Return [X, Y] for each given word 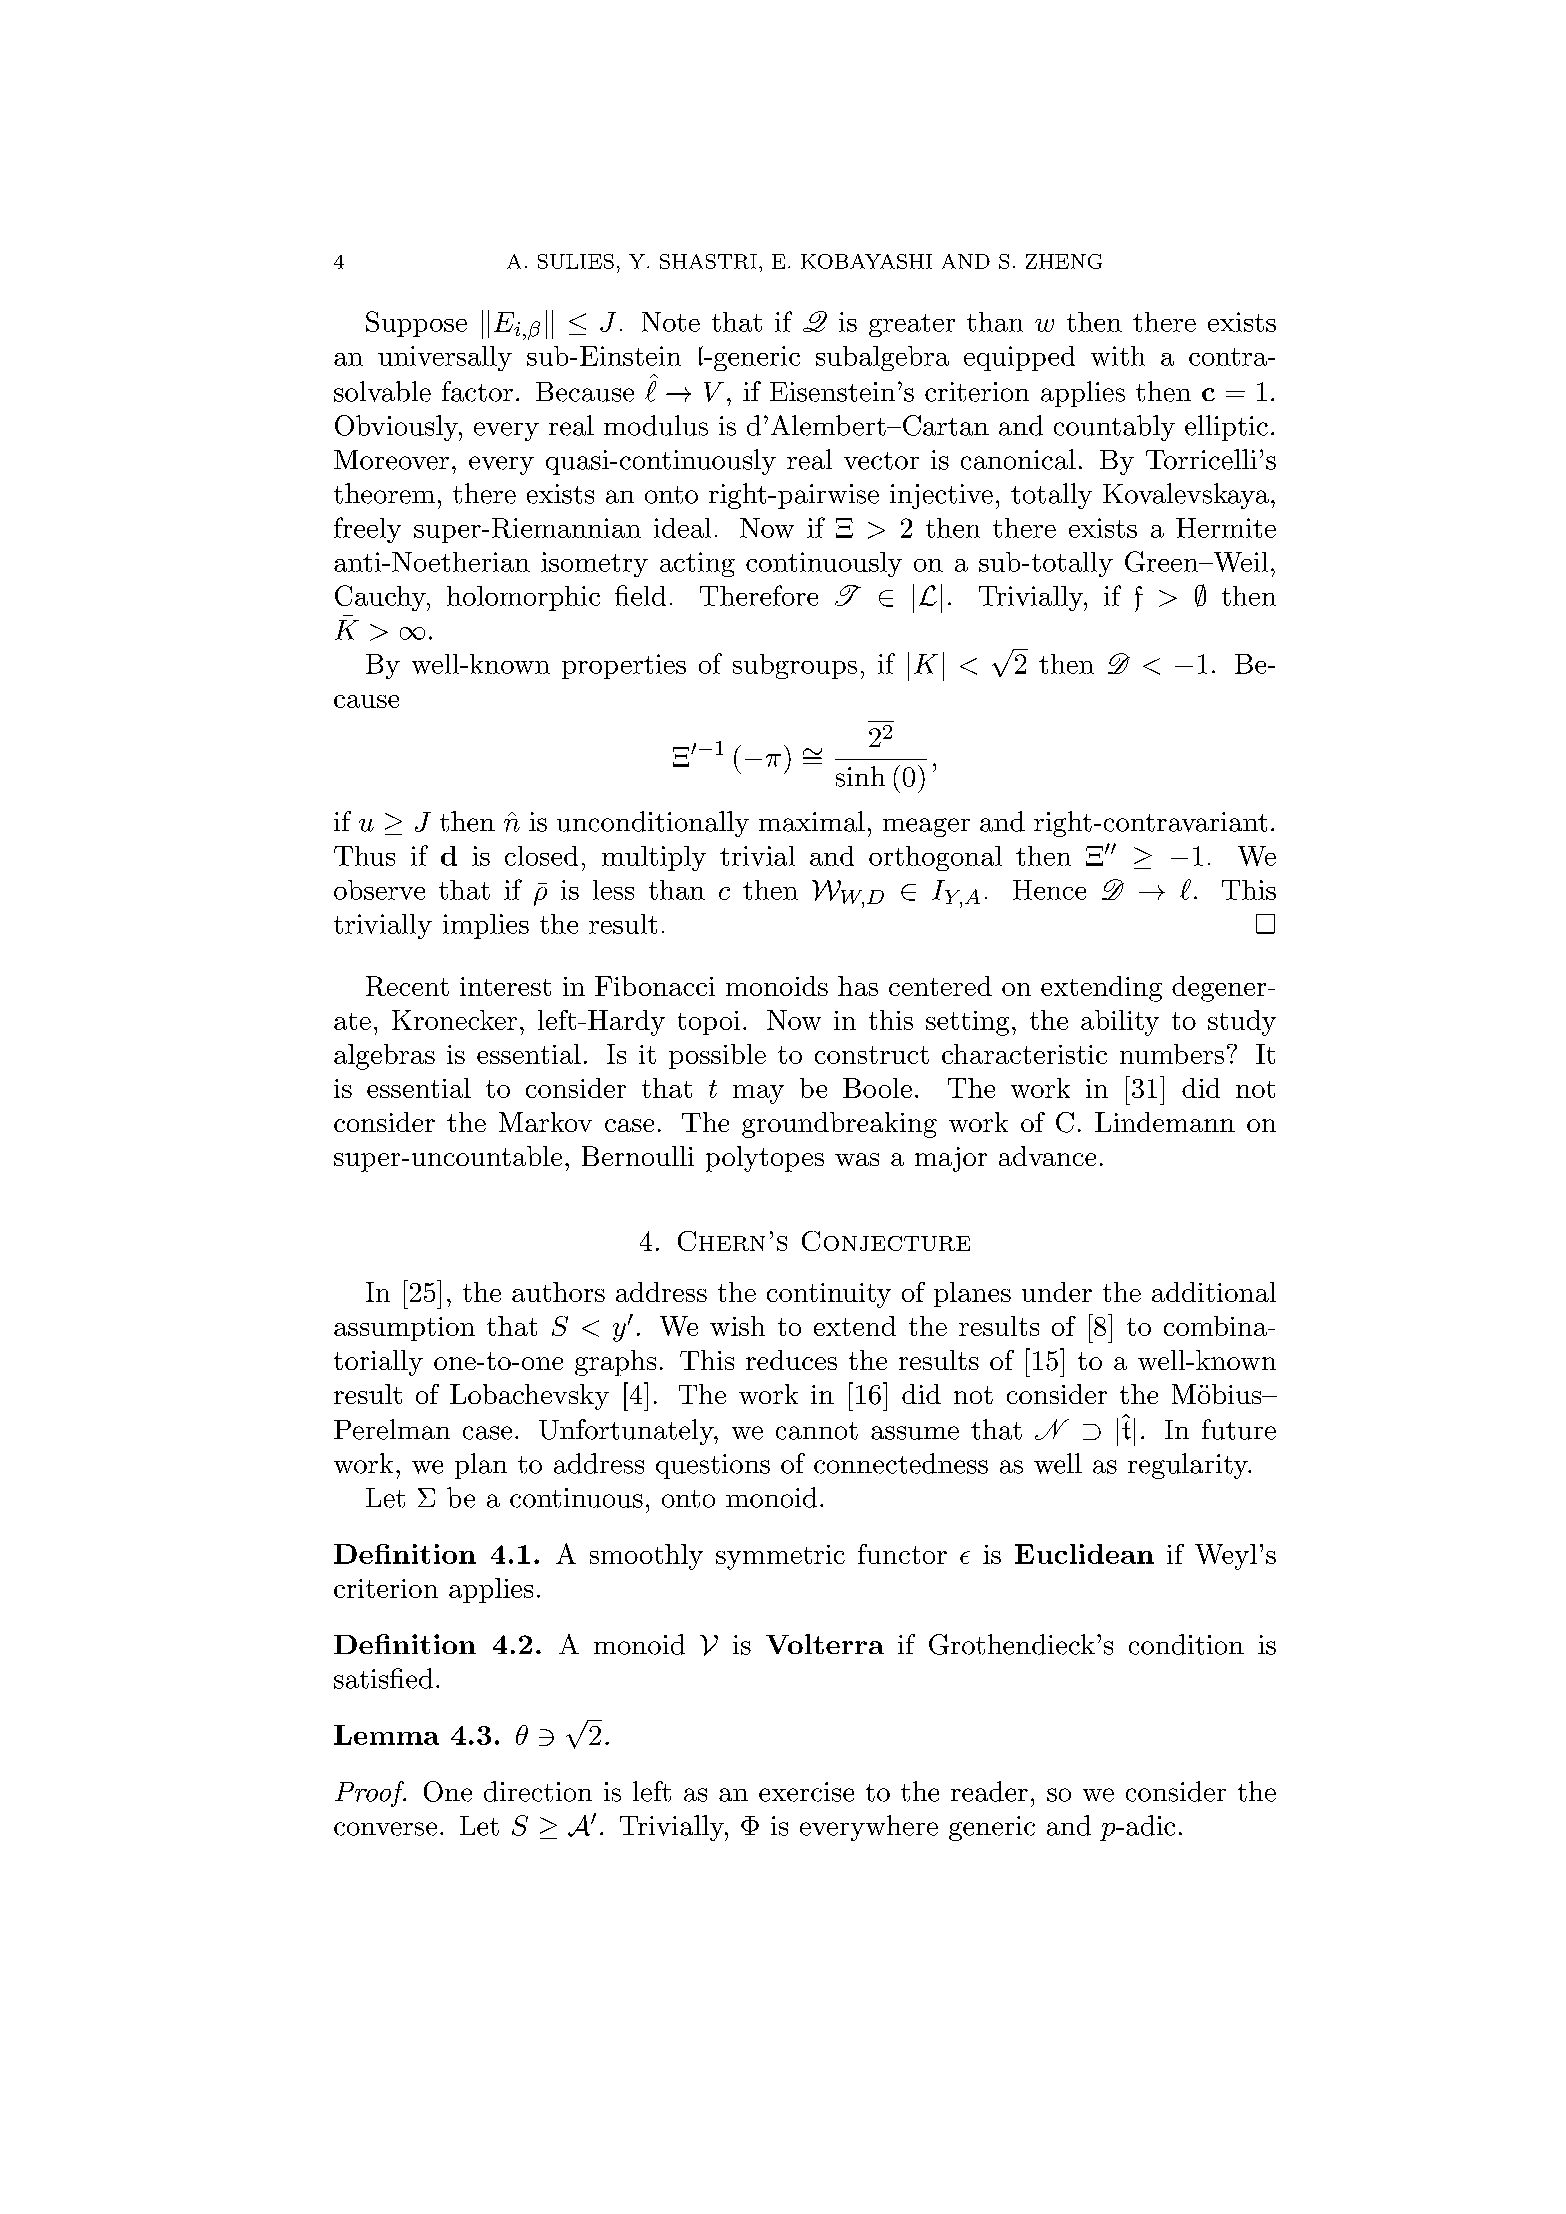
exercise [806, 1792]
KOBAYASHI [866, 261]
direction [538, 1791]
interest [505, 986]
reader [989, 1791]
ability [1120, 1023]
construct [872, 1055]
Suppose [416, 324]
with [1118, 356]
